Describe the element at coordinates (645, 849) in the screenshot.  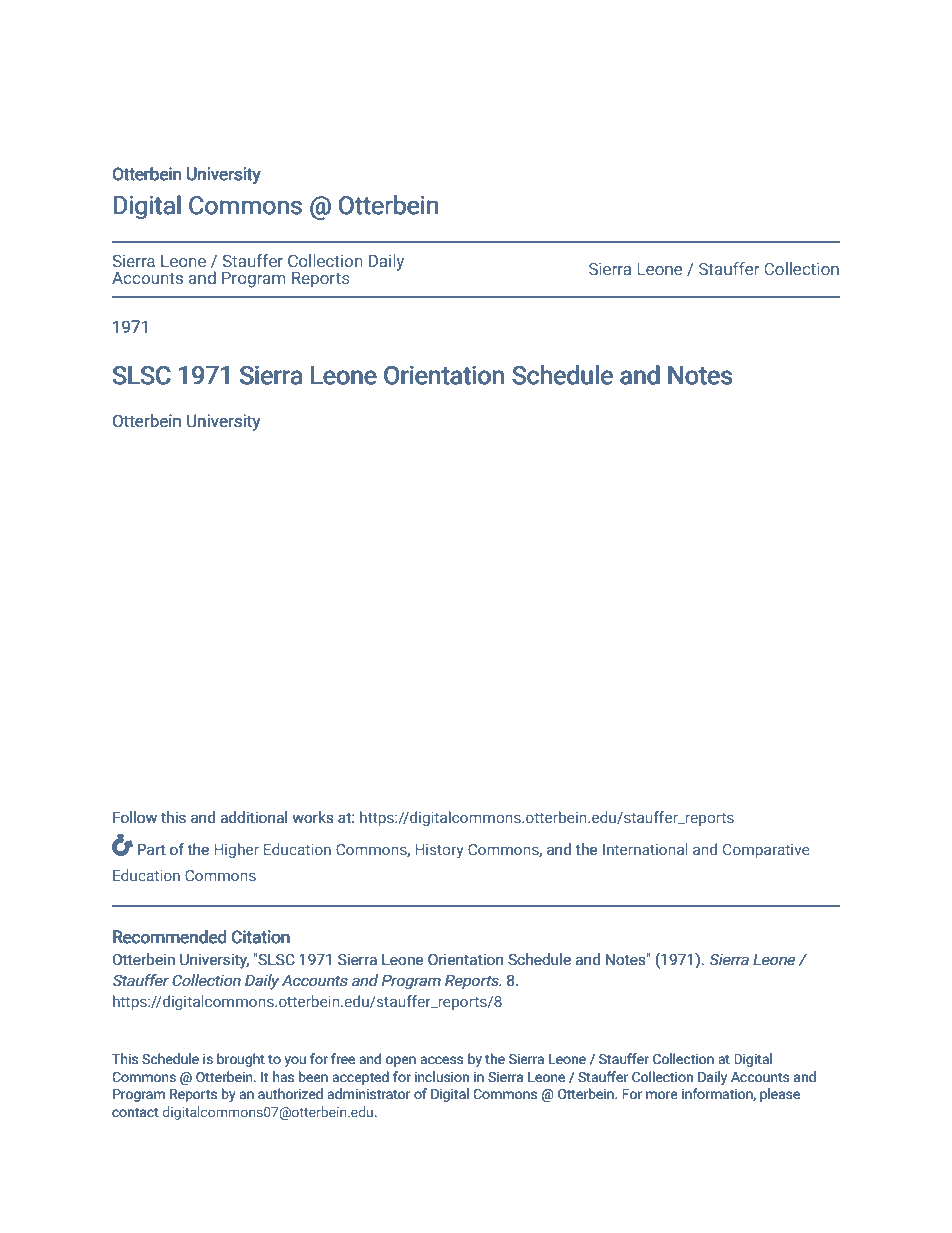
I see `International` at that location.
